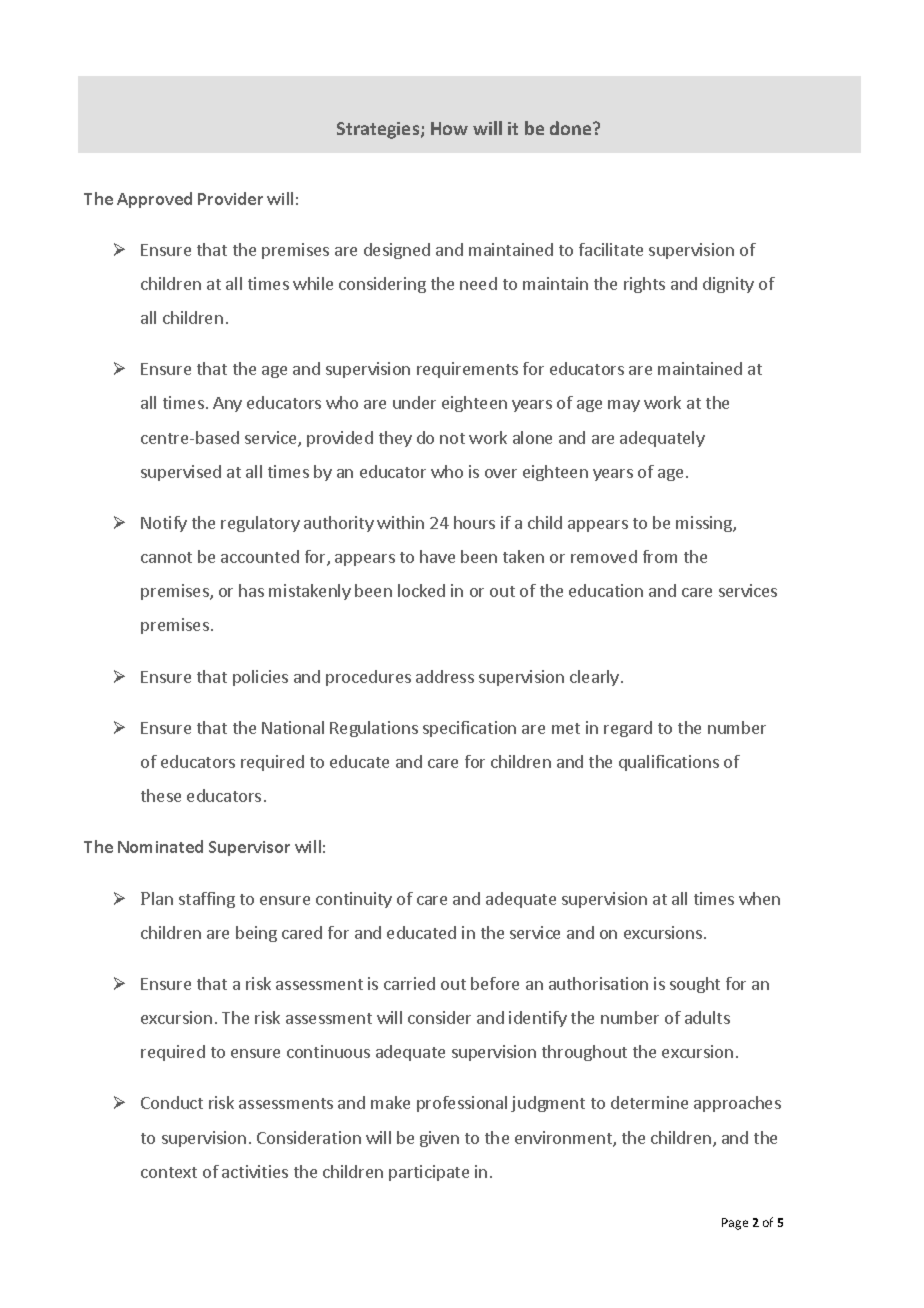  I want to click on participate, so click(429, 1173).
